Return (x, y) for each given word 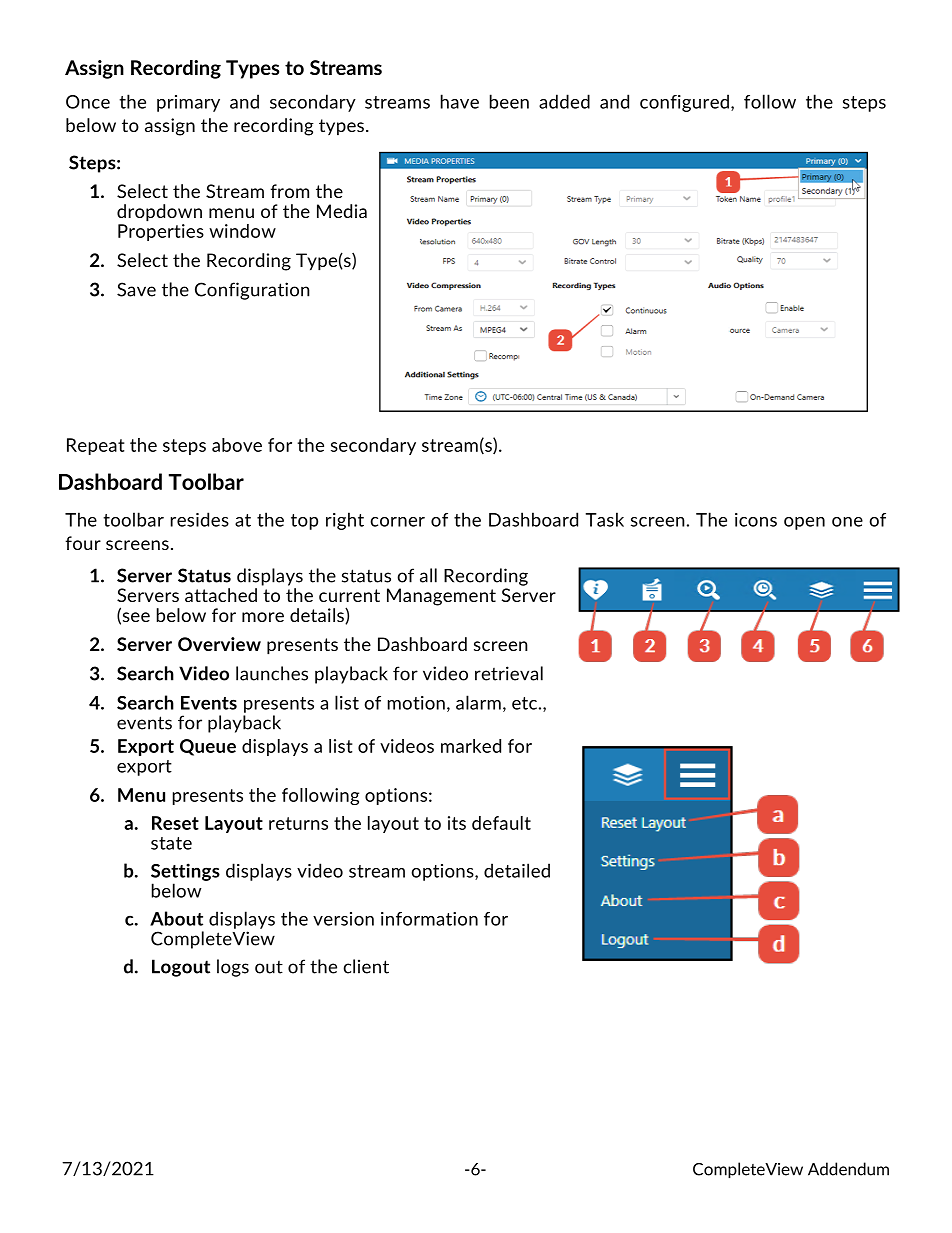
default (501, 823)
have (460, 101)
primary (188, 103)
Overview (219, 644)
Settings (185, 872)
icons (756, 520)
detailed (517, 870)
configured (684, 103)
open (804, 523)
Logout (181, 968)
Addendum (848, 1169)
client (366, 966)
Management (441, 597)
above (237, 445)
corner (397, 522)
